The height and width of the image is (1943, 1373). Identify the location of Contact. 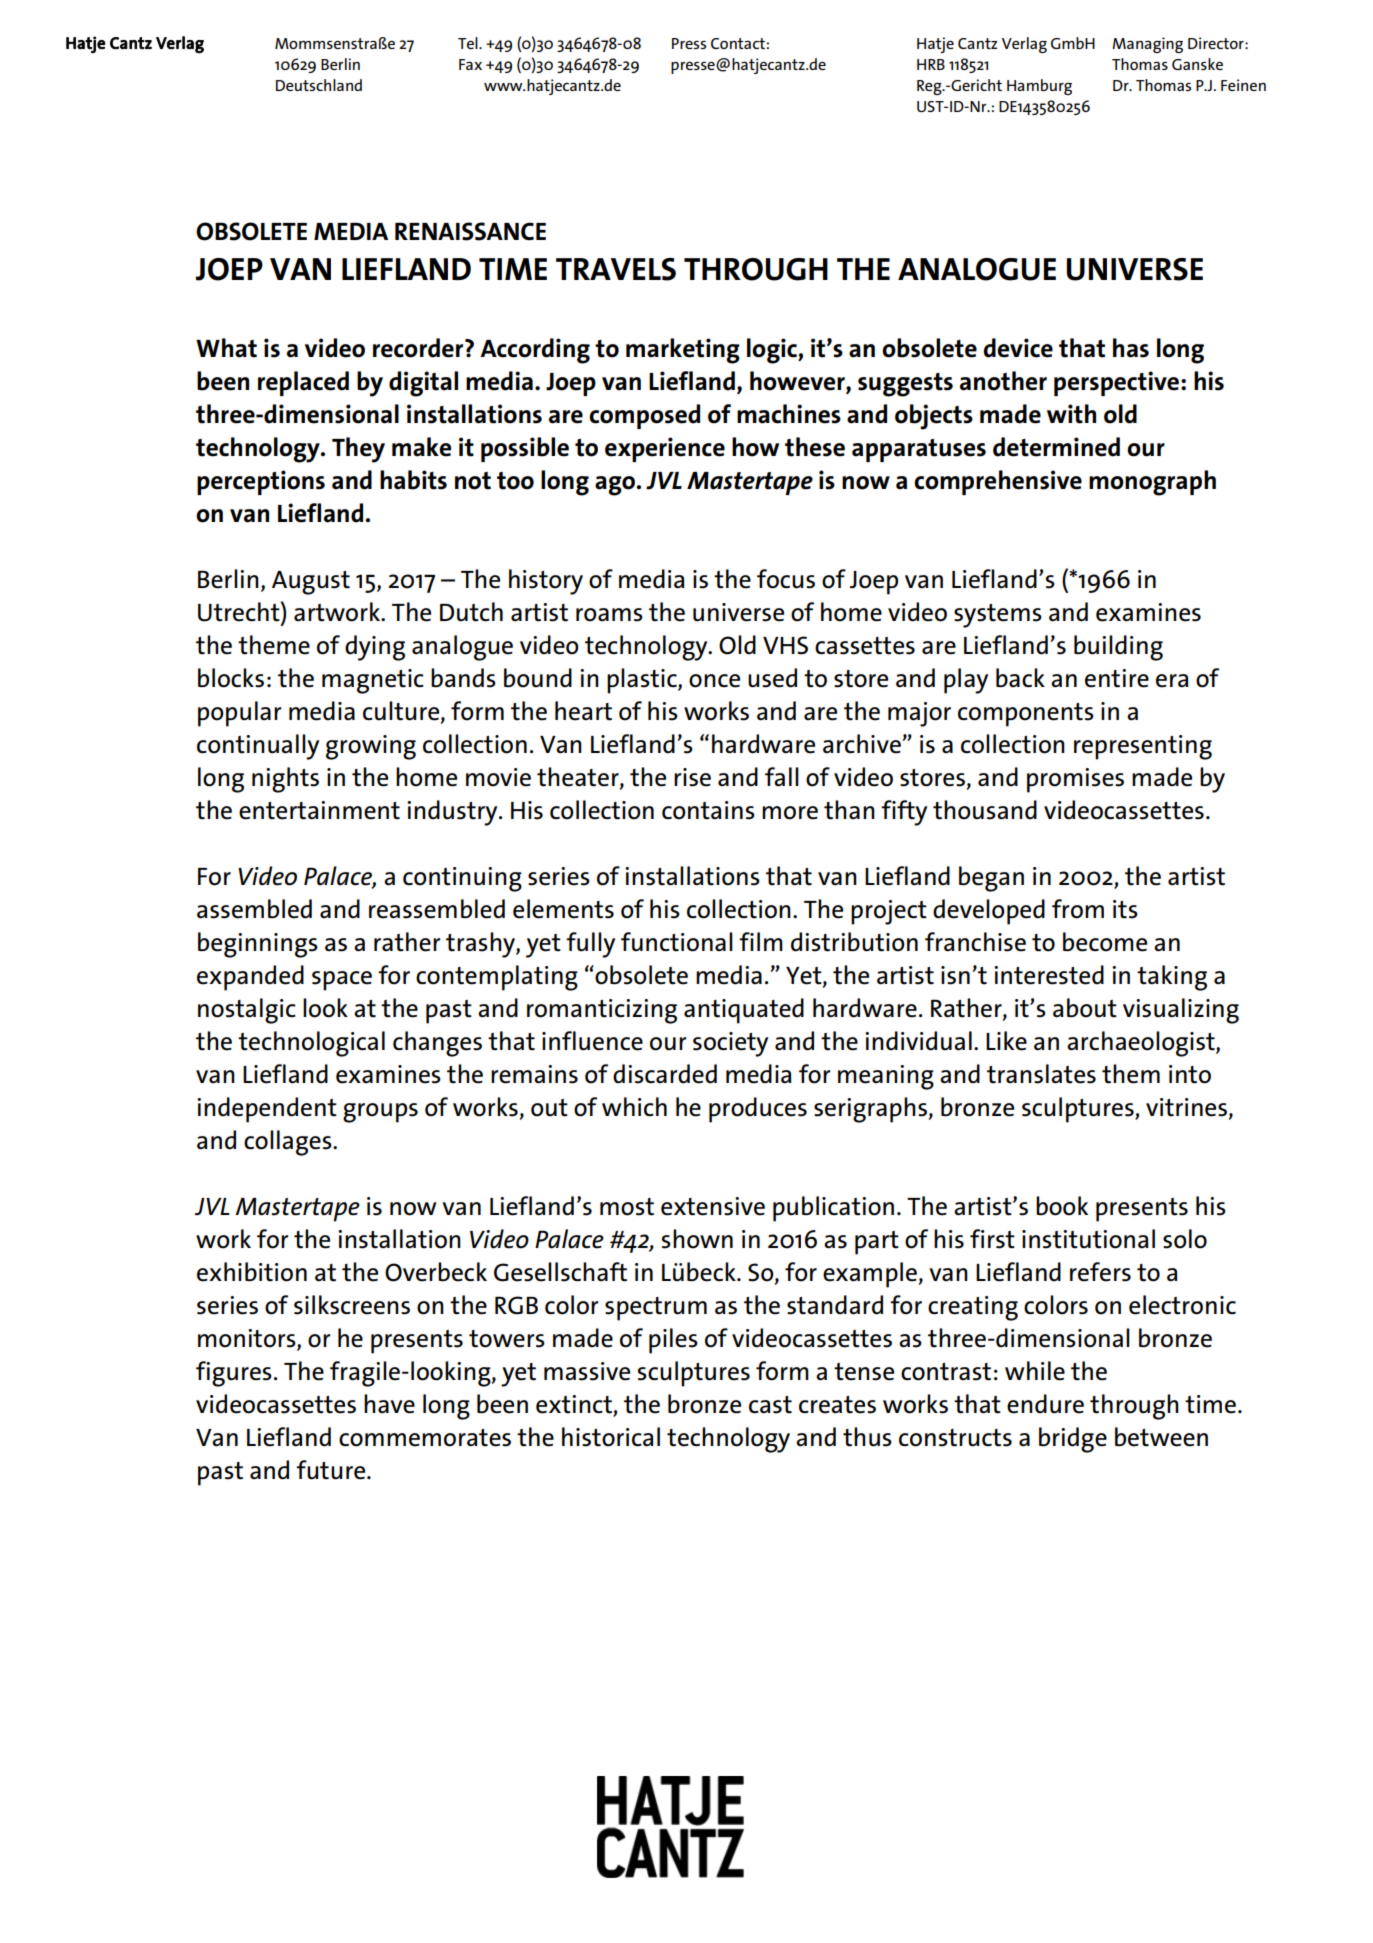
(738, 43).
